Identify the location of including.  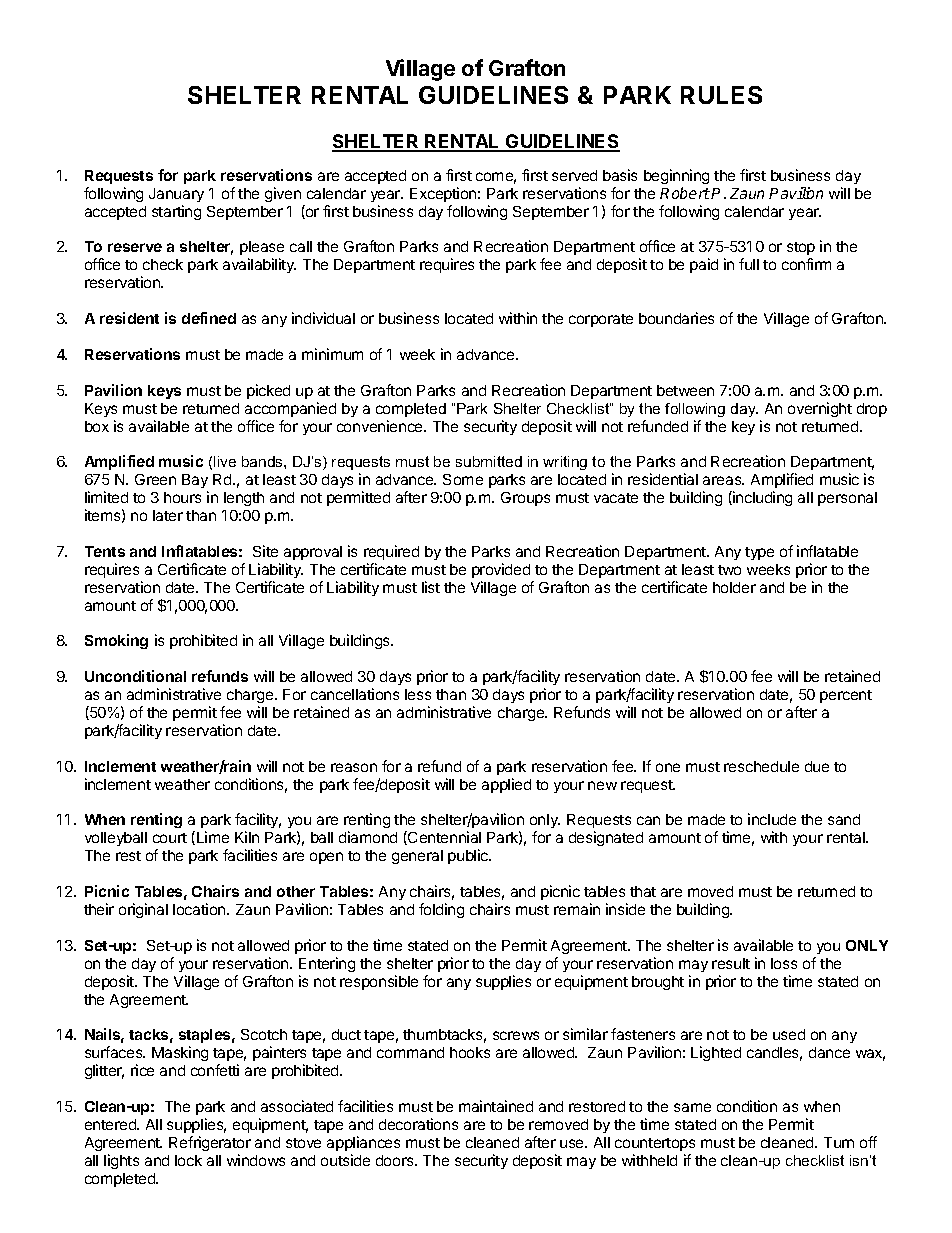
(761, 498).
